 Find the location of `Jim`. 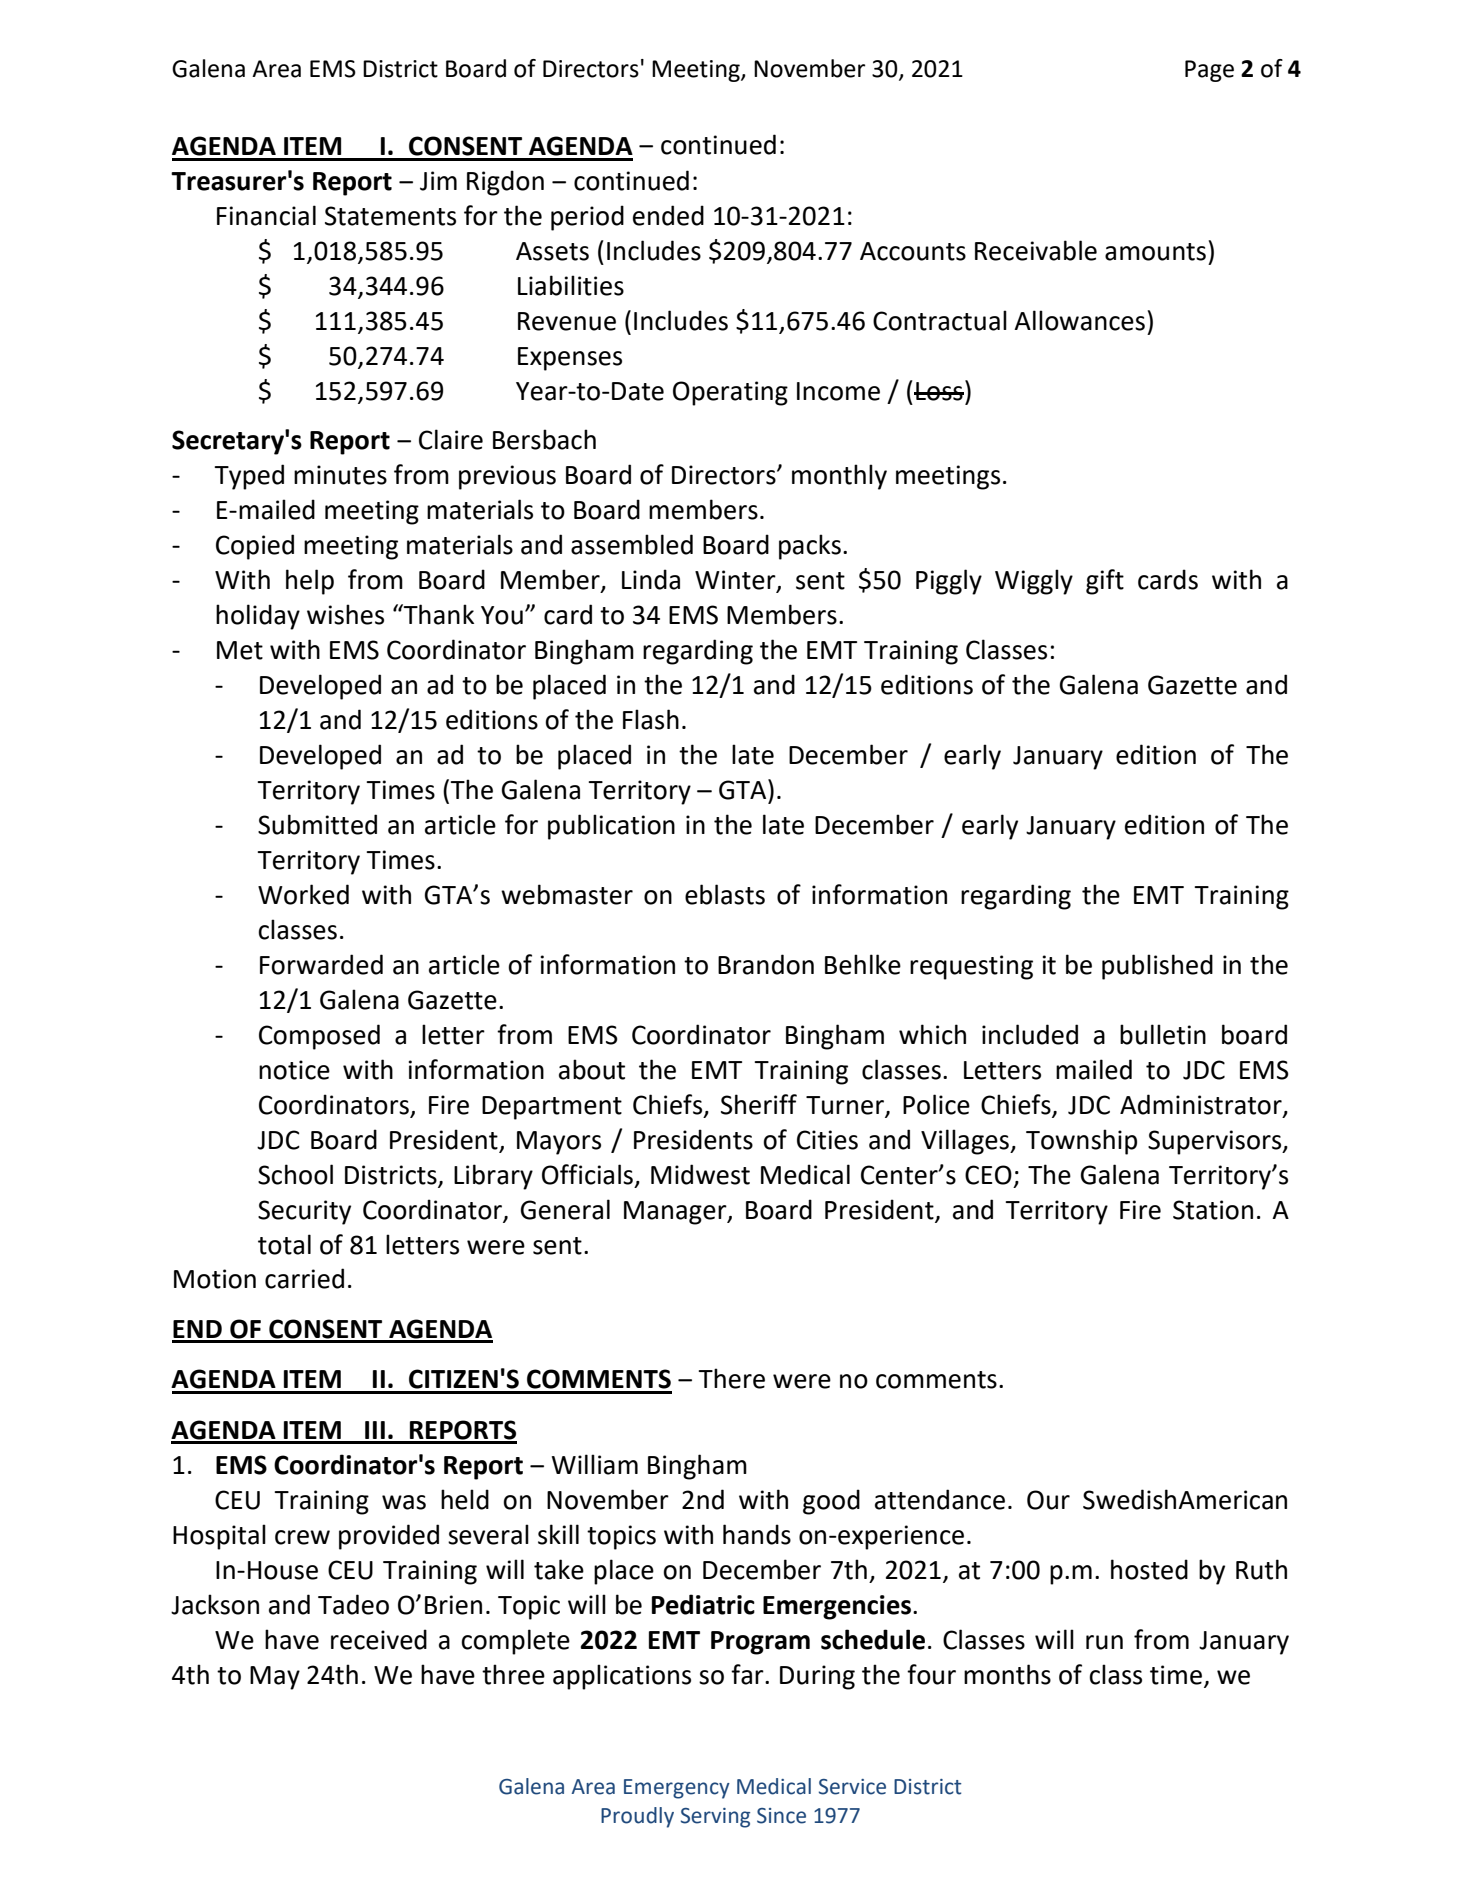

Jim is located at coordinates (438, 181).
